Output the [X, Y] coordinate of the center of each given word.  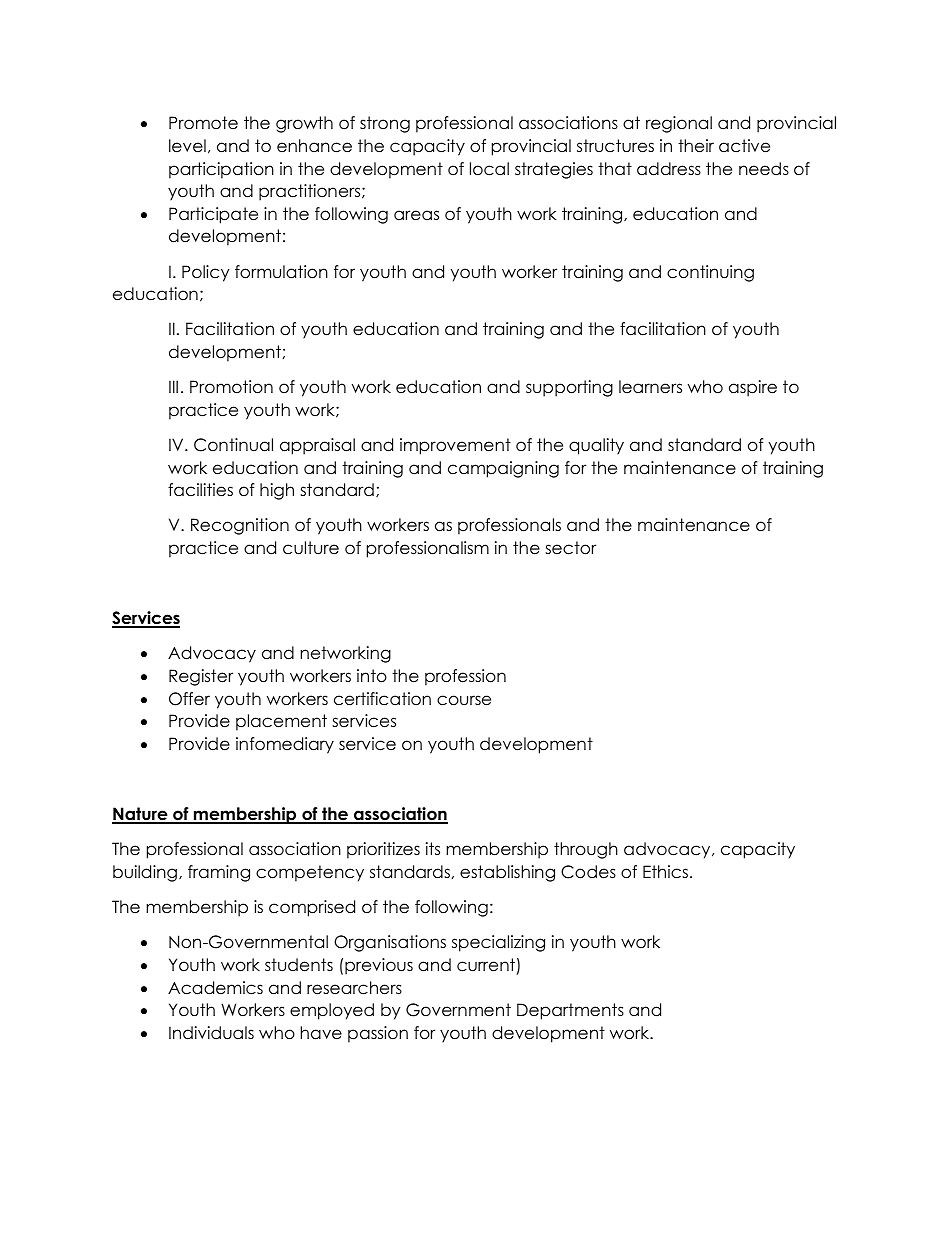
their [696, 146]
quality [596, 446]
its [433, 849]
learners [650, 387]
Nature [141, 815]
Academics [215, 988]
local [489, 169]
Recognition [240, 526]
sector [570, 548]
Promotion [231, 387]
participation [221, 170]
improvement [455, 446]
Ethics [665, 872]
